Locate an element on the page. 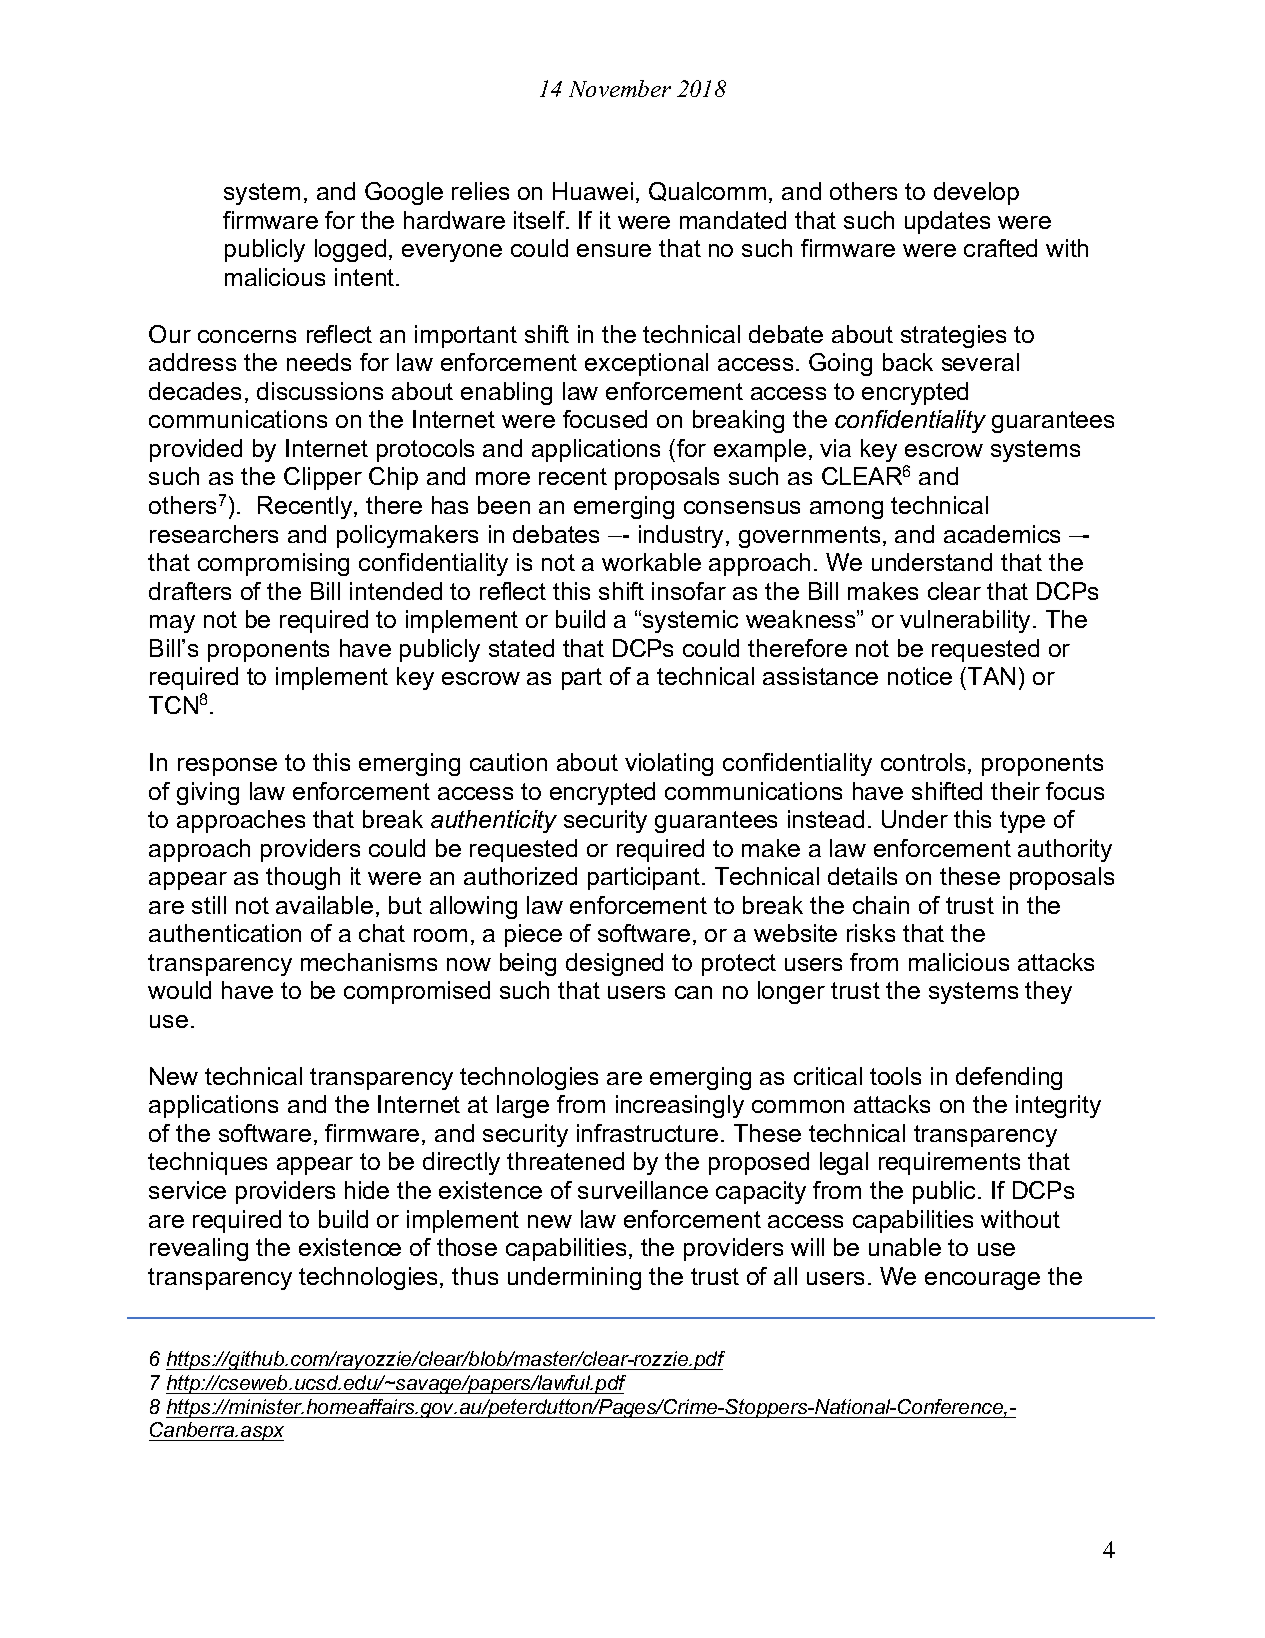  Google is located at coordinates (404, 193).
